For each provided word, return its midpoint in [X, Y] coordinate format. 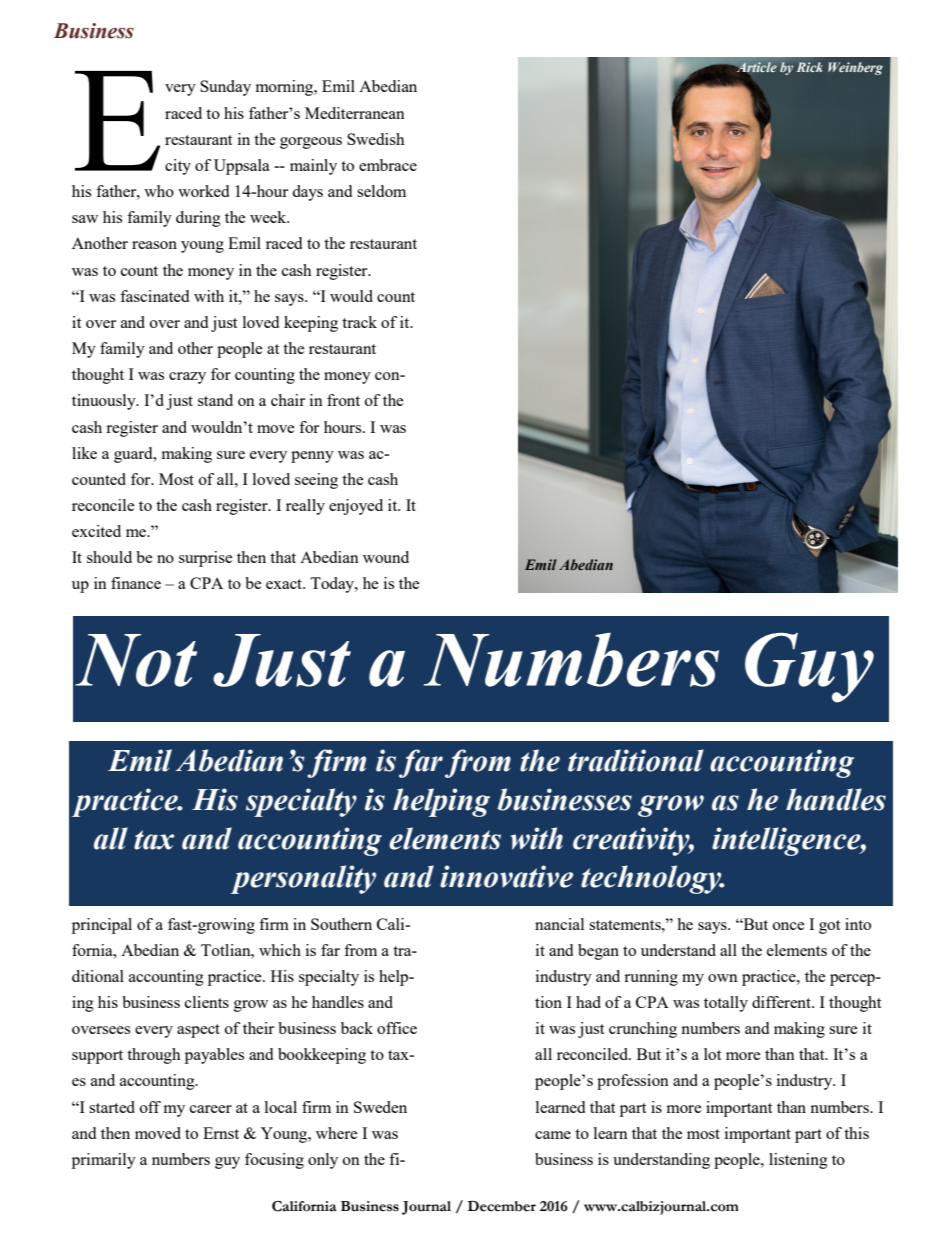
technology [652, 879]
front [343, 400]
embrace [388, 165]
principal [102, 926]
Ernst [221, 1133]
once [789, 926]
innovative [506, 876]
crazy [187, 378]
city [178, 167]
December [501, 1206]
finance [136, 583]
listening [798, 1161]
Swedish [376, 139]
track [359, 322]
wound [386, 557]
